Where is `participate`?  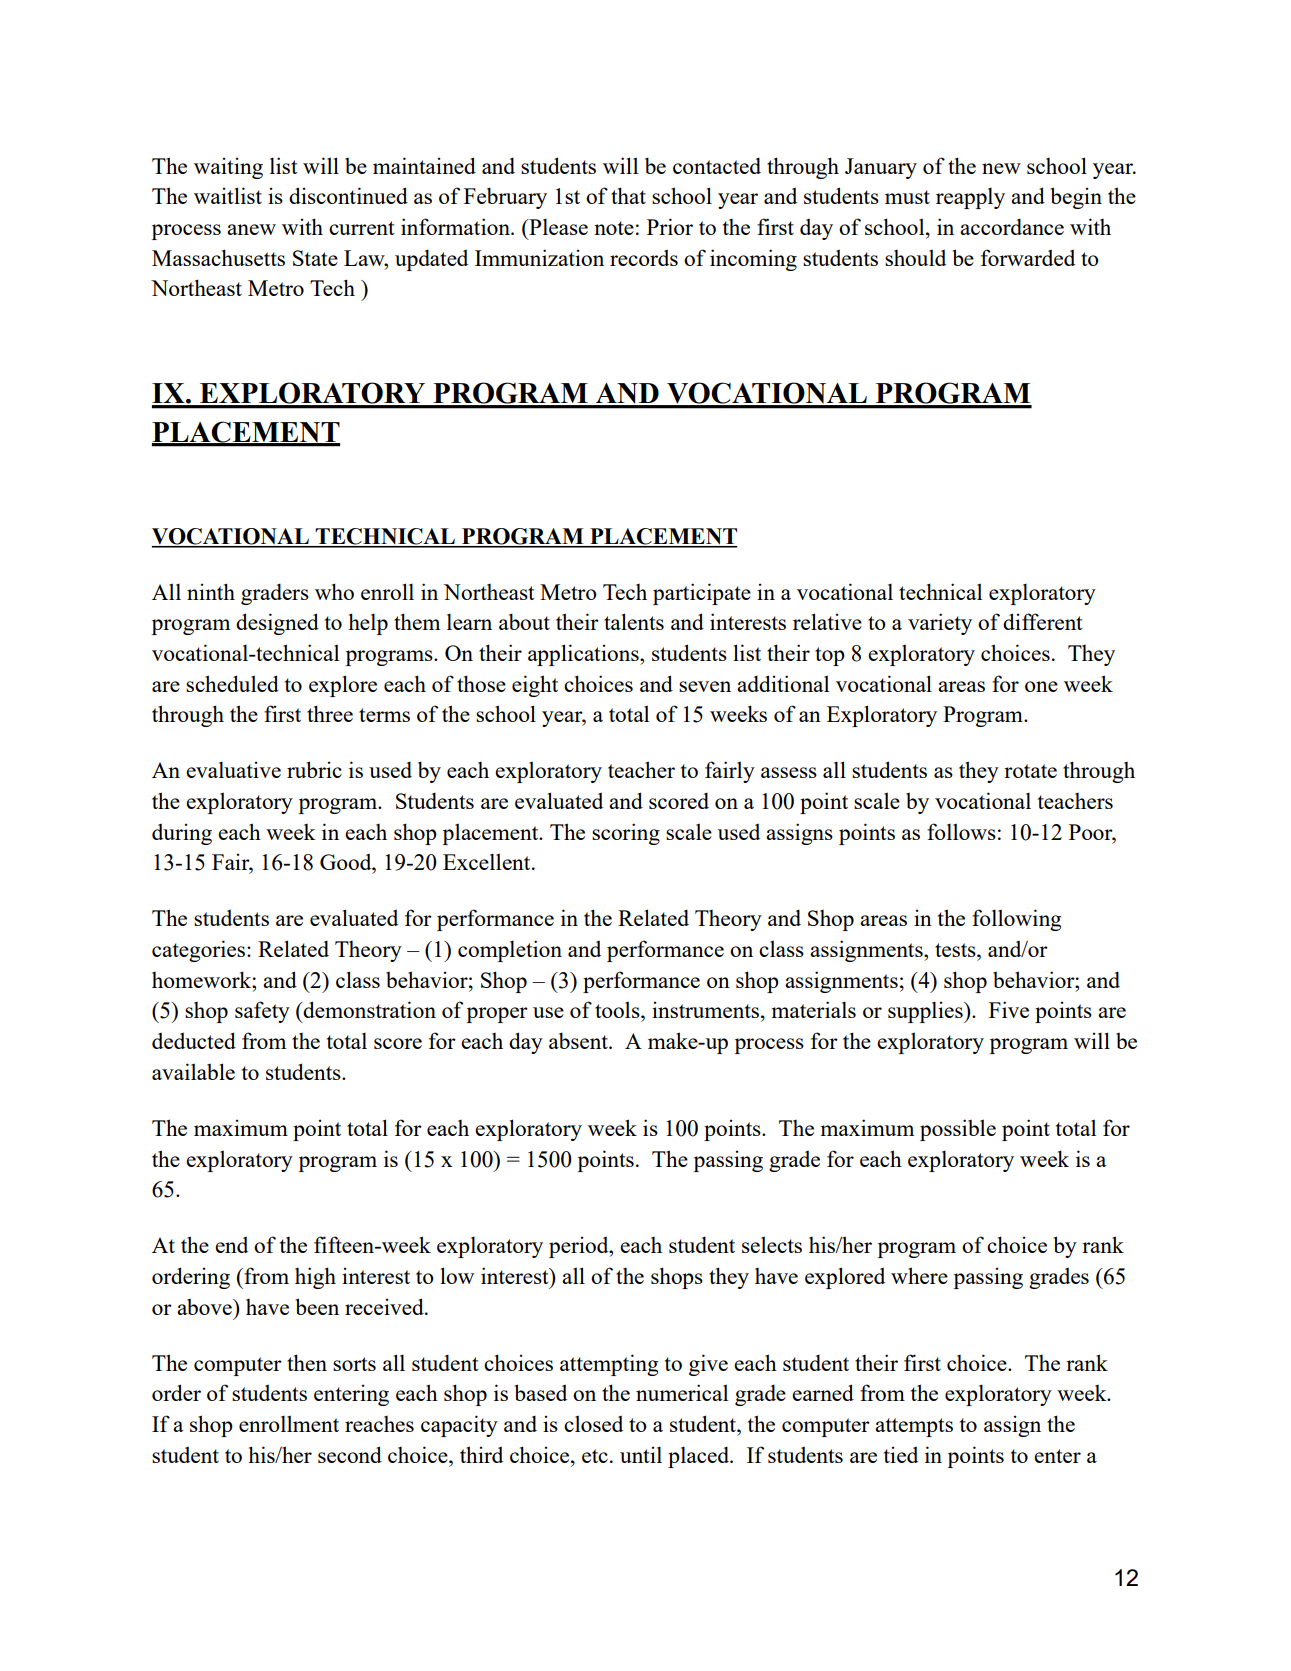 participate is located at coordinates (702, 594).
